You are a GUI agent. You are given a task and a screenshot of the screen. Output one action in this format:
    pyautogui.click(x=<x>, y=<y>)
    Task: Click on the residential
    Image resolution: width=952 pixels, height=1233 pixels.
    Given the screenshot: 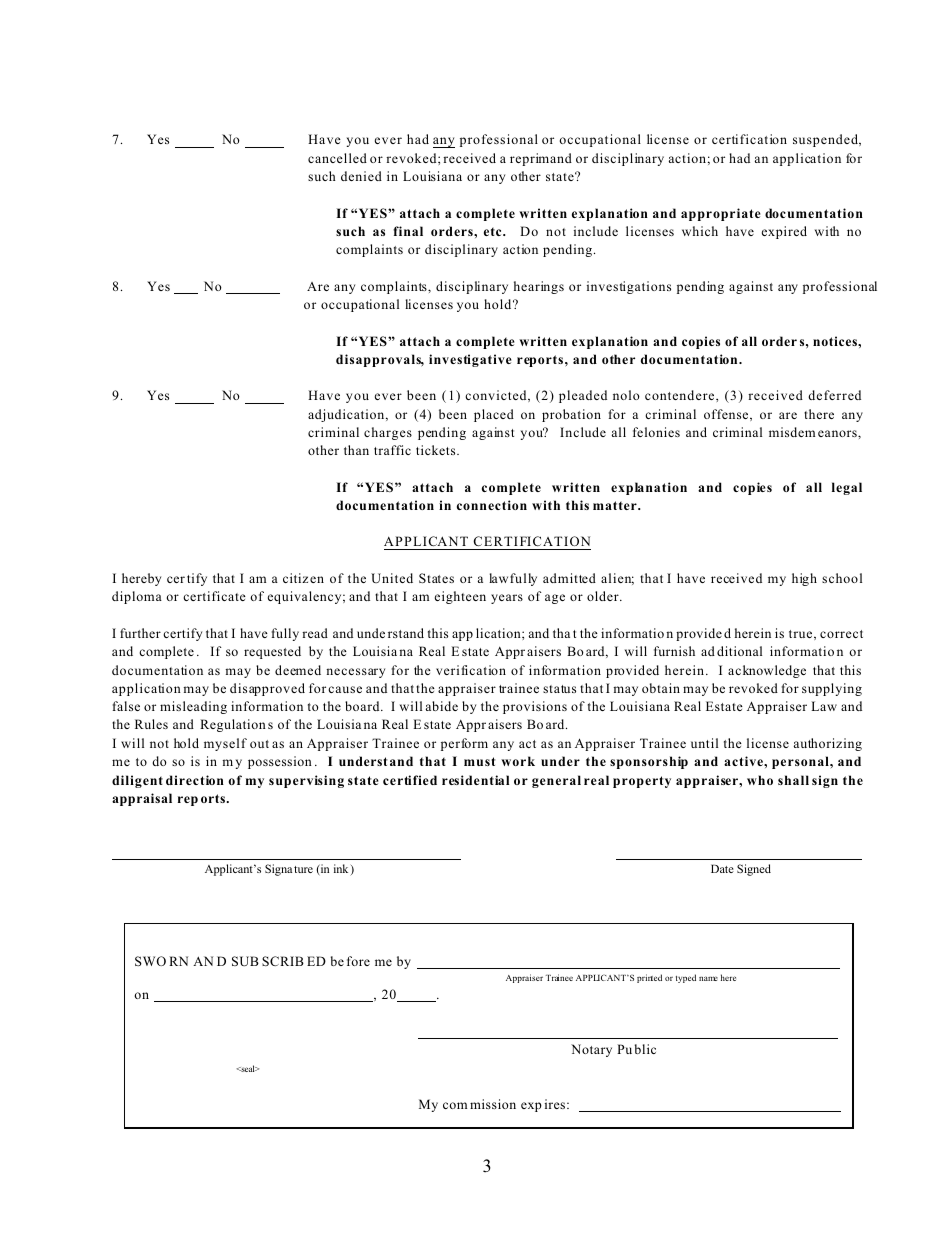 What is the action you would take?
    pyautogui.click(x=475, y=780)
